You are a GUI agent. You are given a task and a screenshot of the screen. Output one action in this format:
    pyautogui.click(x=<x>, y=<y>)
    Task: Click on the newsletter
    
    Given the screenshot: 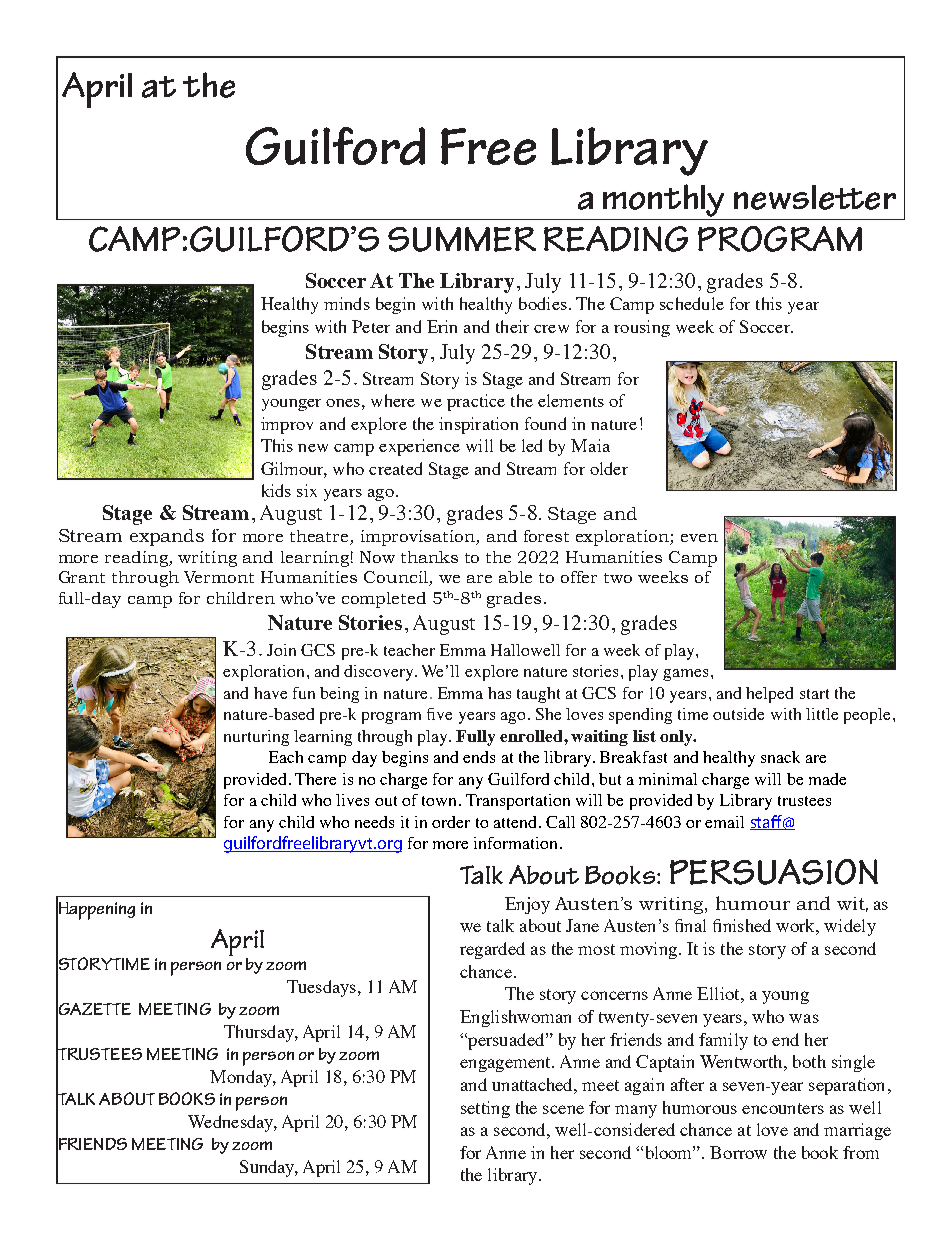 What is the action you would take?
    pyautogui.click(x=815, y=197)
